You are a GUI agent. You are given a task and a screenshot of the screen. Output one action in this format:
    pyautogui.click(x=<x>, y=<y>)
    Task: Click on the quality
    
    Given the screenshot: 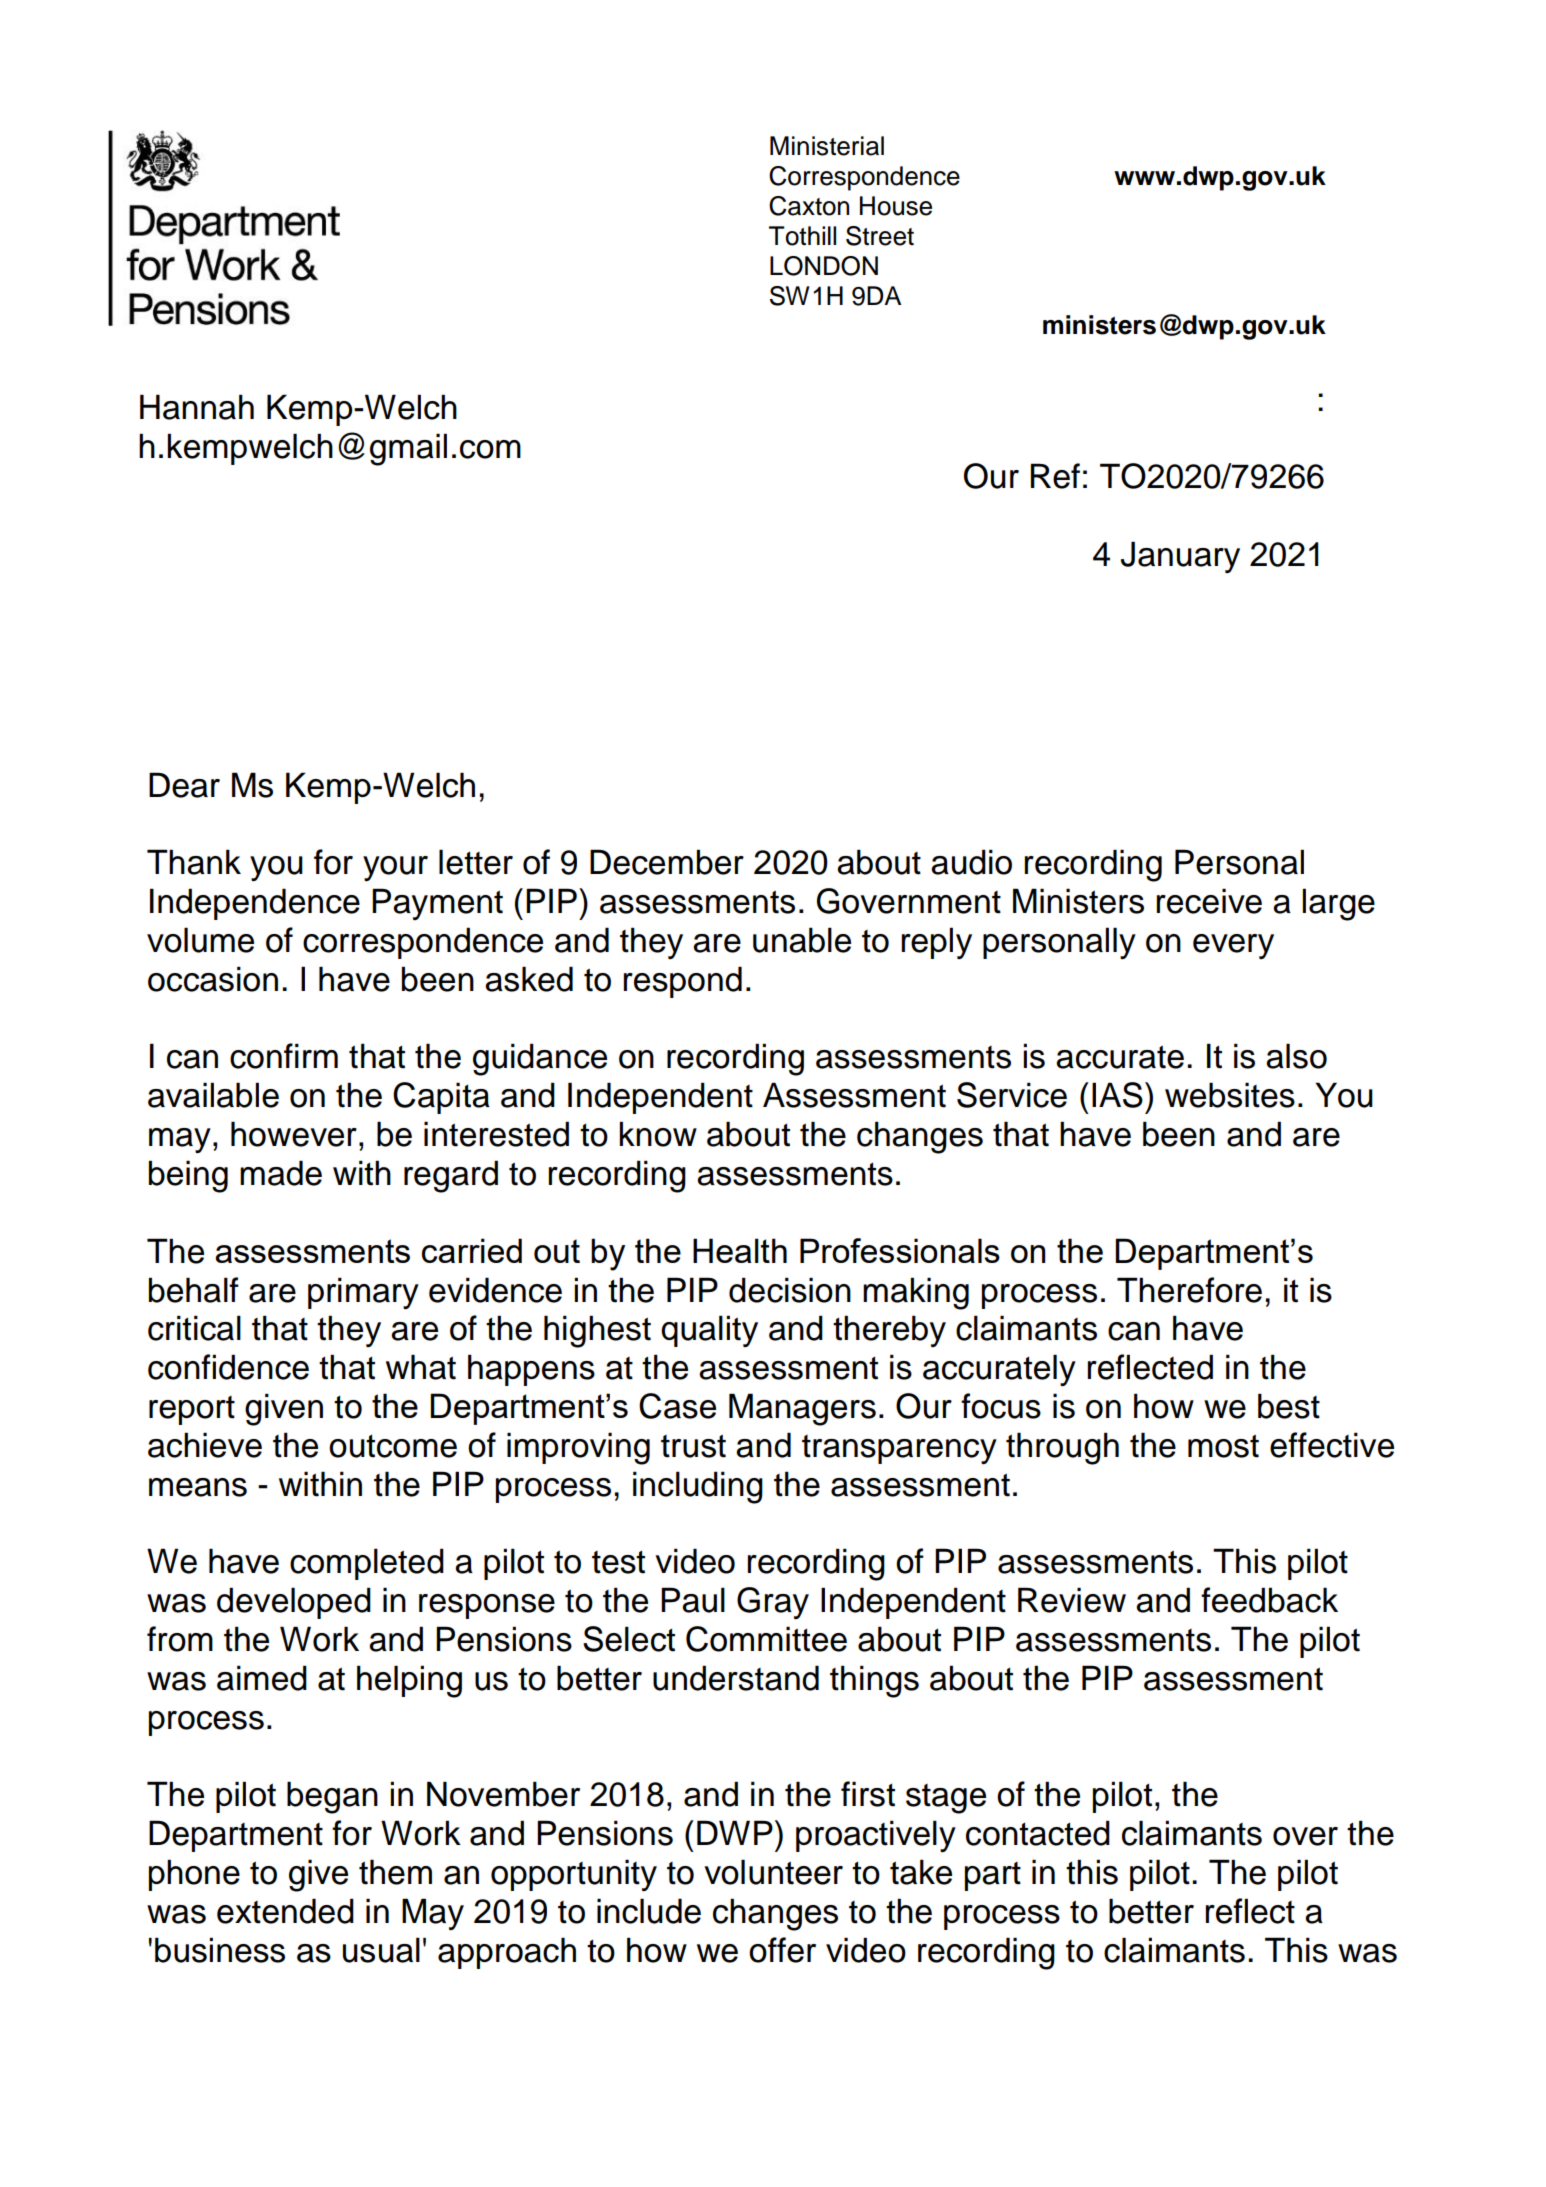 What is the action you would take?
    pyautogui.click(x=709, y=1331)
